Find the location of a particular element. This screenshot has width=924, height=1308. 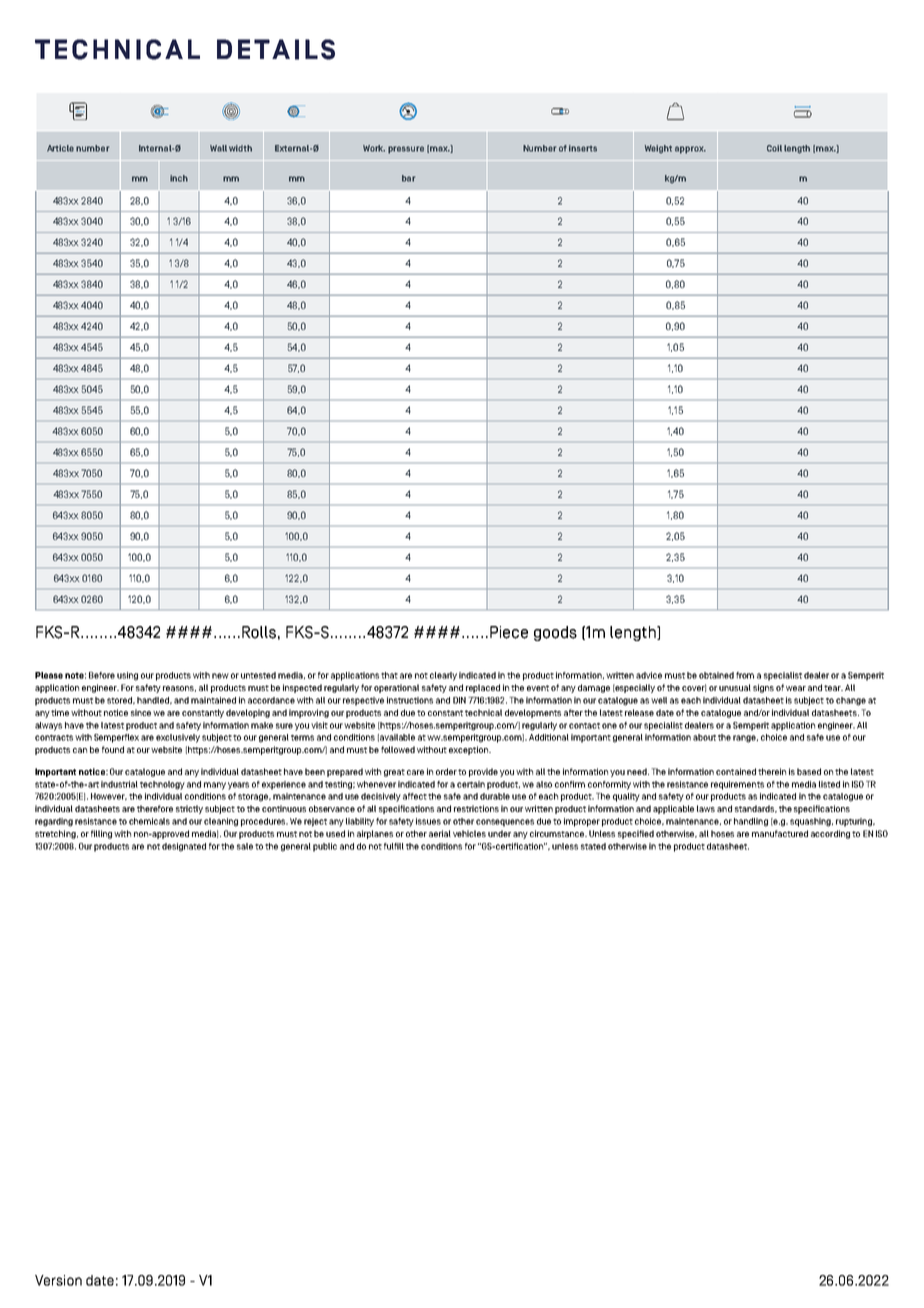

public is located at coordinates (325, 847).
